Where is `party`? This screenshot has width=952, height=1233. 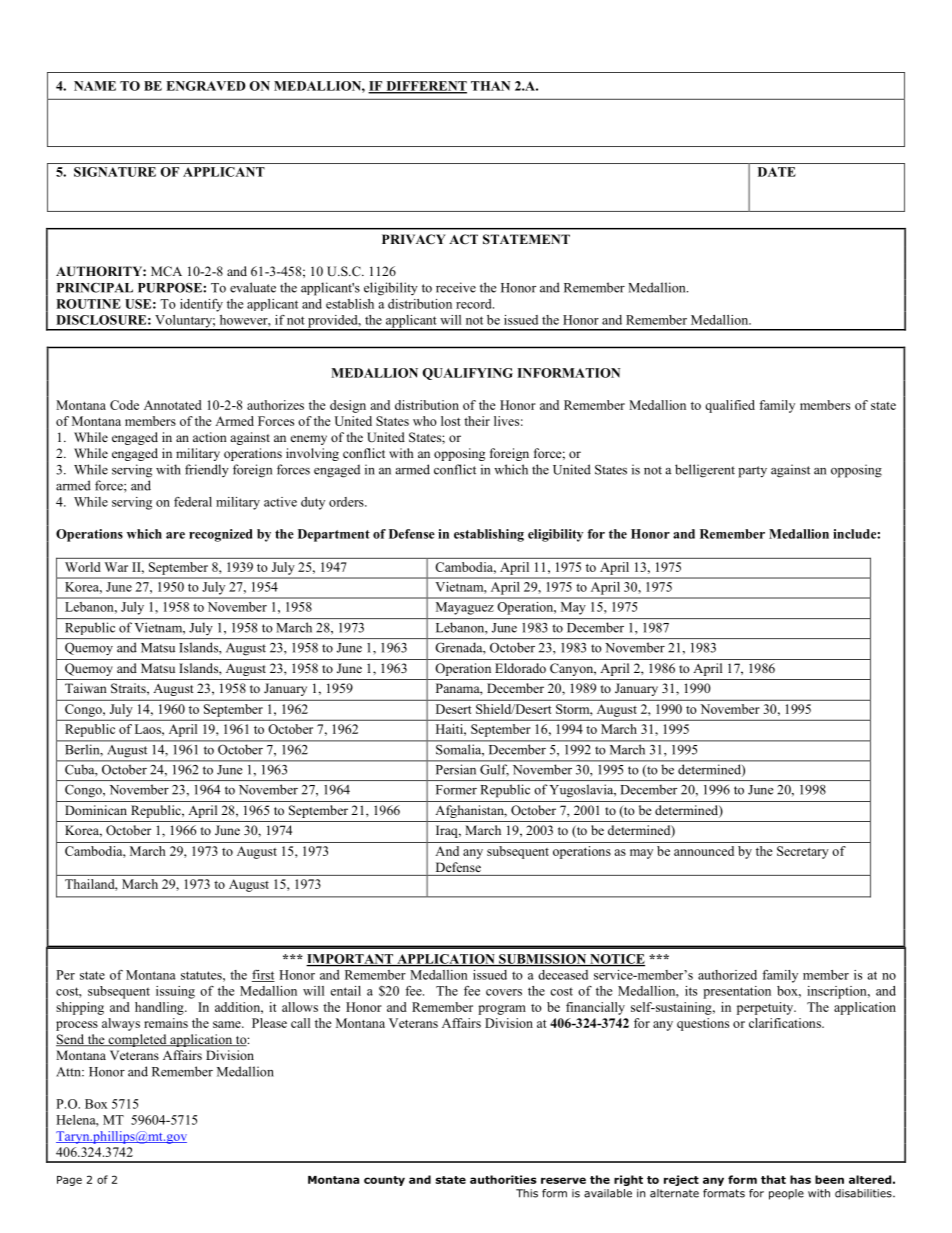 party is located at coordinates (752, 472).
